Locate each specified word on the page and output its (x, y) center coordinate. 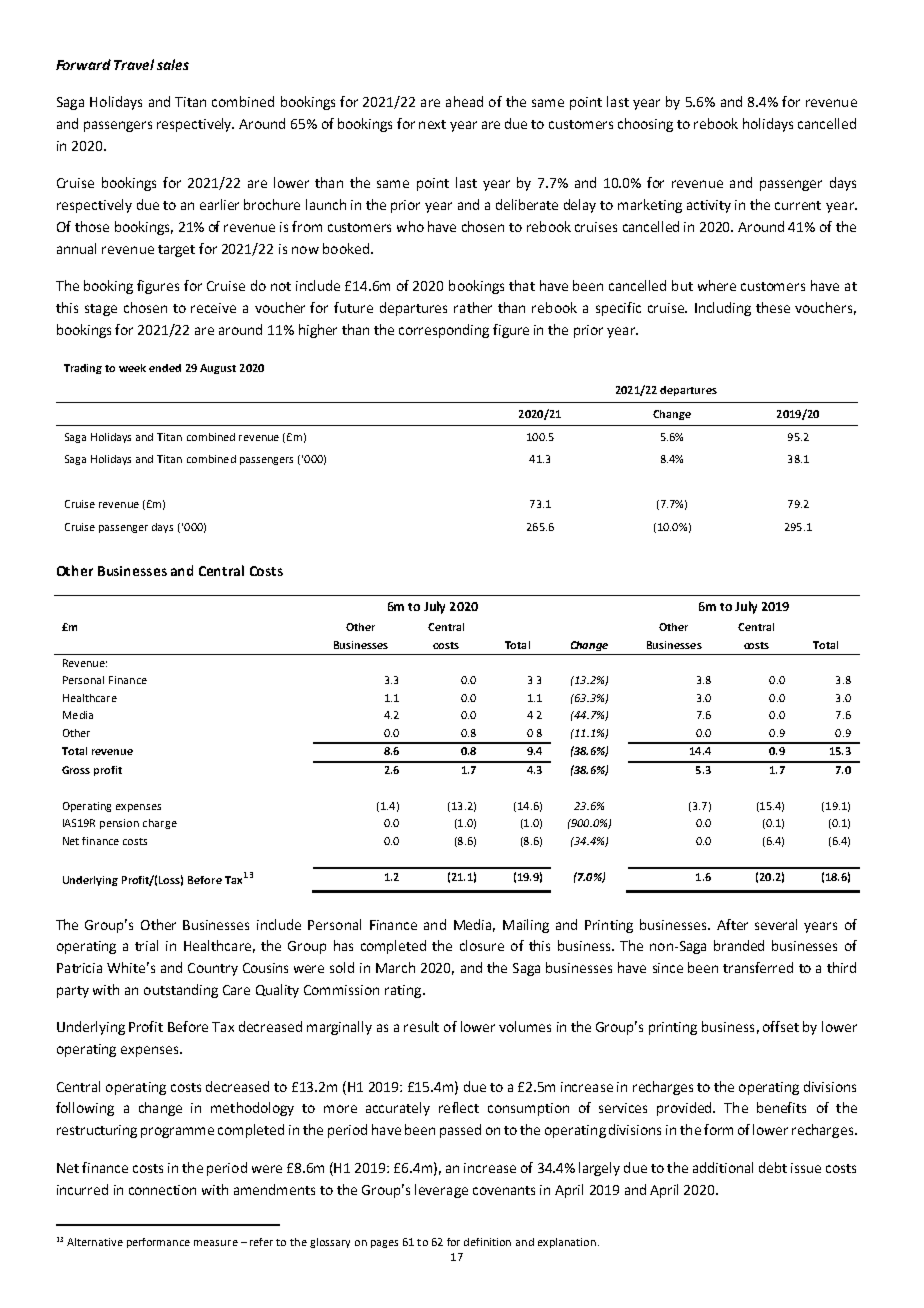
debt (773, 1167)
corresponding (444, 331)
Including (723, 309)
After (732, 924)
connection (162, 1190)
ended (165, 368)
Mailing (526, 926)
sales (173, 64)
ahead (464, 101)
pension (119, 824)
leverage (441, 1191)
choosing (645, 125)
